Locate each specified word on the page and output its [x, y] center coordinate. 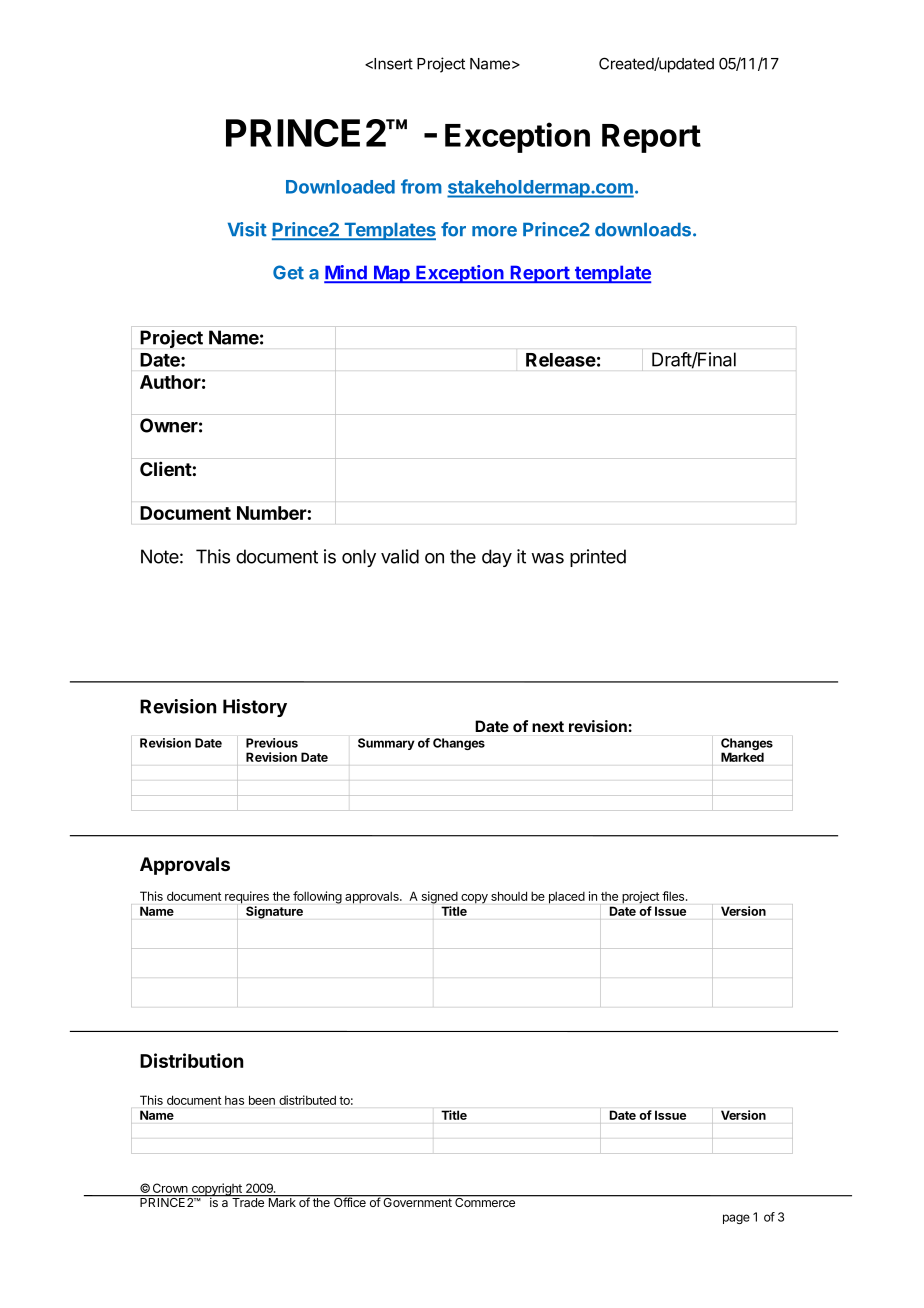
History [255, 708]
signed [440, 897]
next [548, 726]
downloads [644, 230]
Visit [247, 229]
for [453, 229]
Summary [386, 744]
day [497, 558]
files [674, 896]
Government [417, 1201]
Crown [170, 1189]
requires [247, 898]
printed [598, 558]
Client [166, 468]
